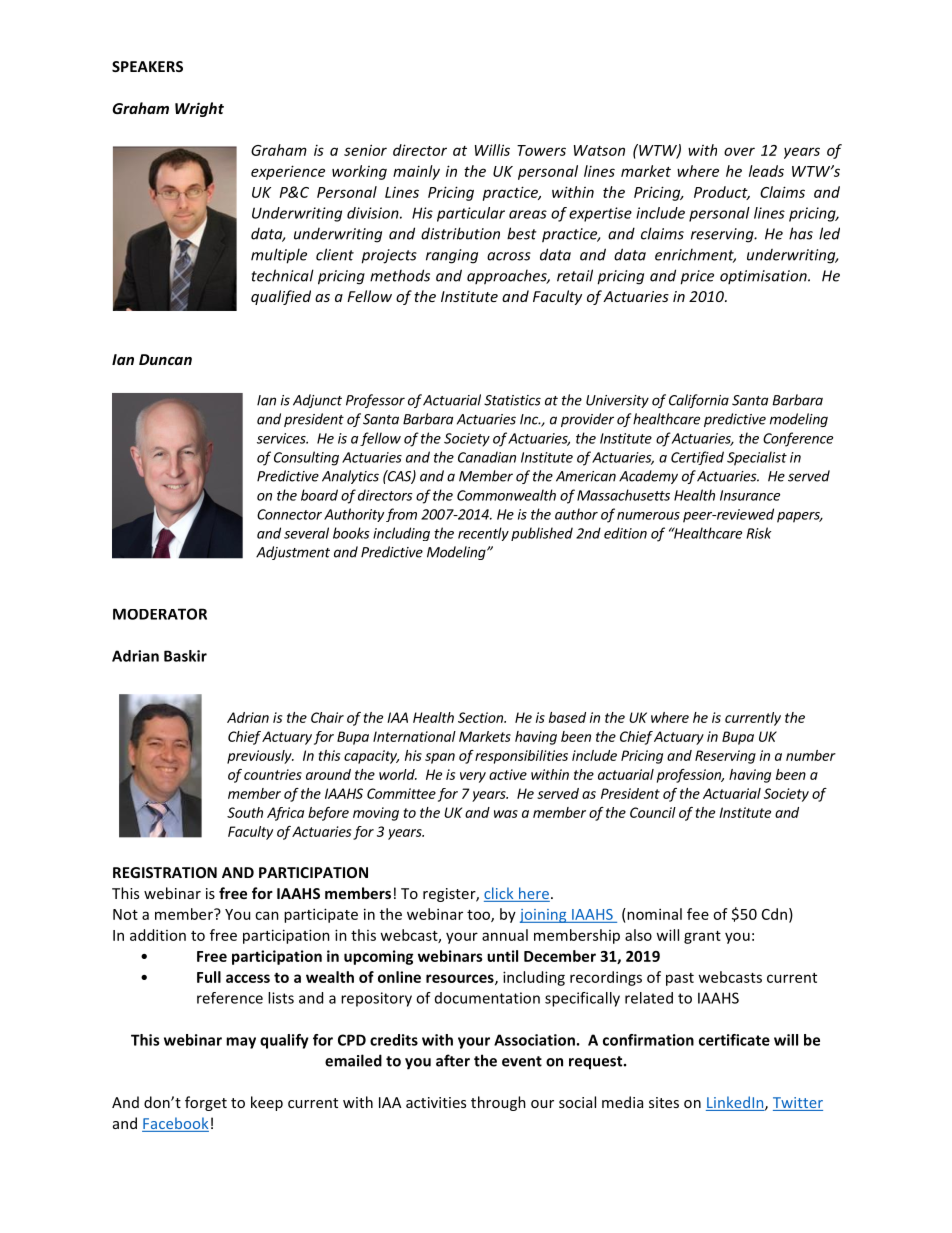  Describe the element at coordinates (498, 1103) in the screenshot. I see `through` at that location.
